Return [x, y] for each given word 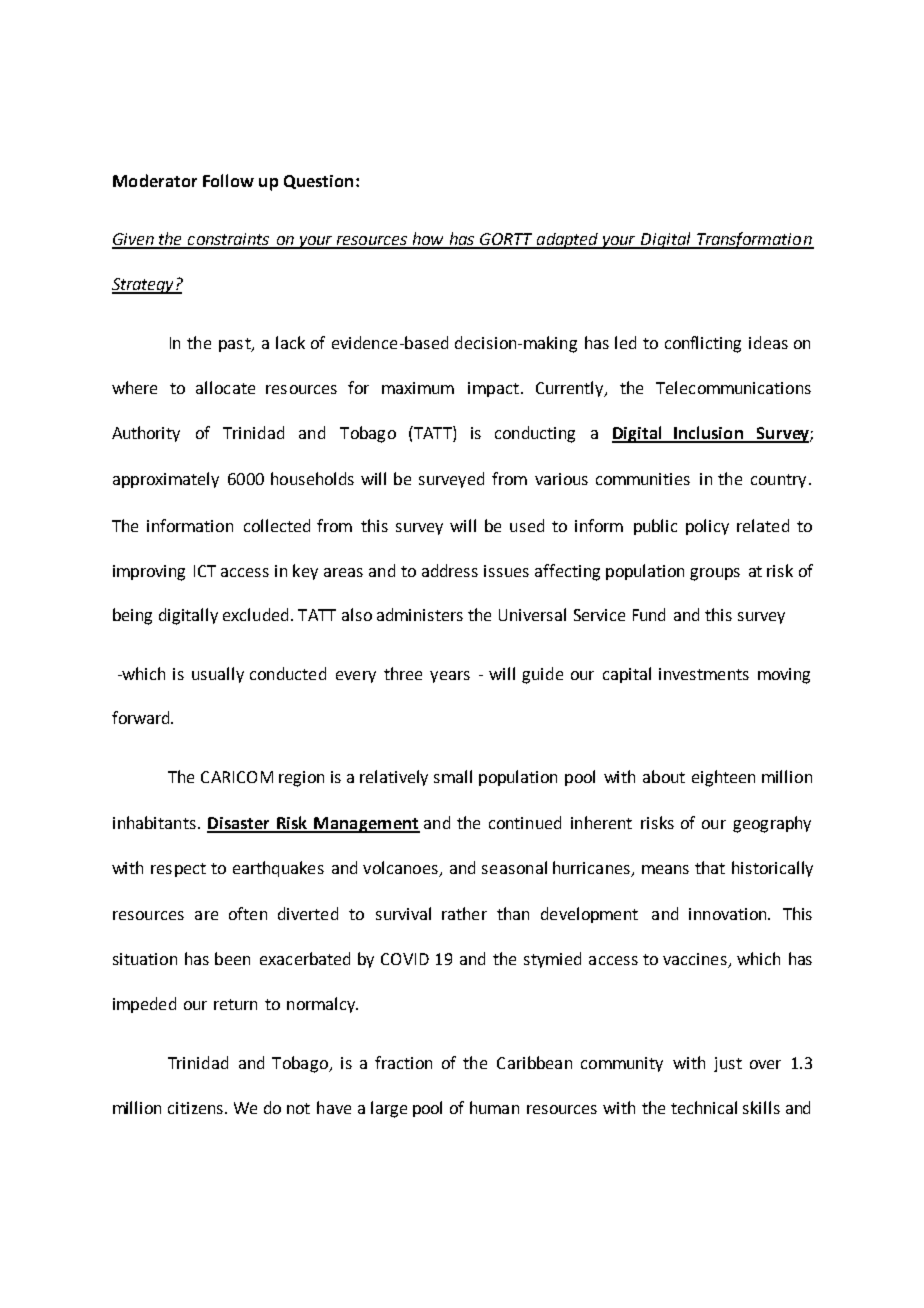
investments [704, 674]
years [450, 677]
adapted [568, 241]
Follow [228, 180]
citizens [195, 1108]
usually [218, 675]
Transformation [754, 240]
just [728, 1064]
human [494, 1107]
